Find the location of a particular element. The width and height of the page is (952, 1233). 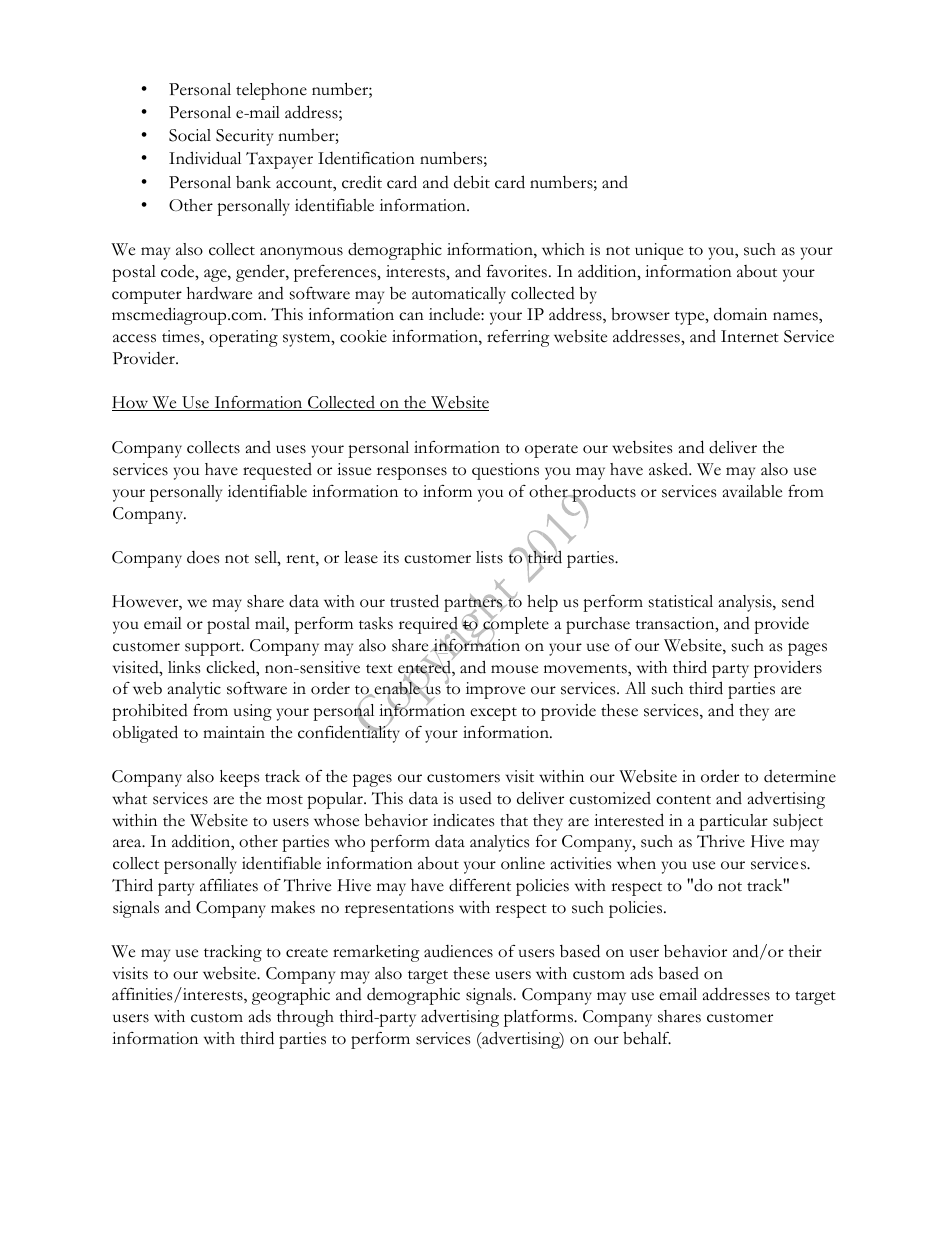

unique is located at coordinates (659, 251).
